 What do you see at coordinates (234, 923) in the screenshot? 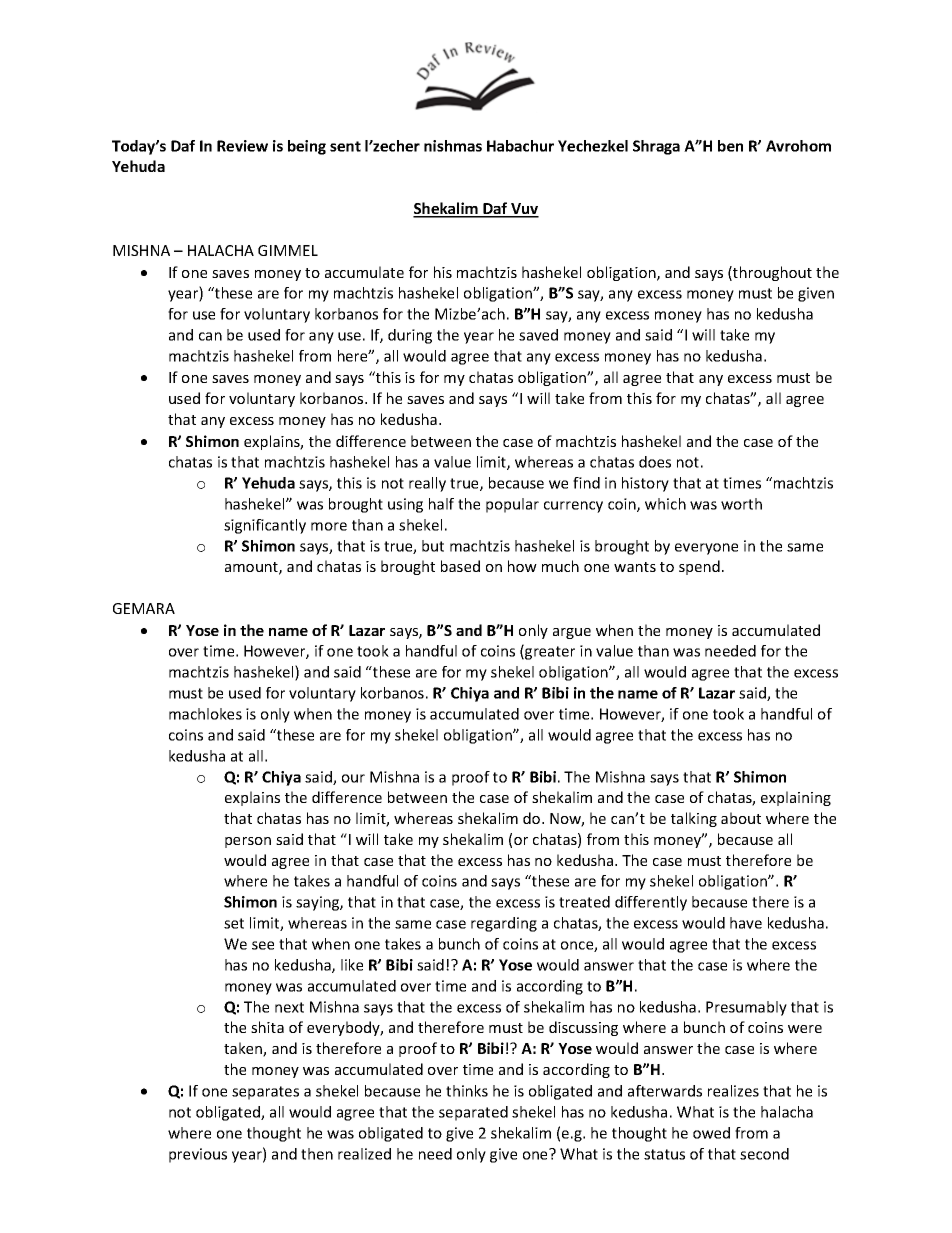
I see `set` at bounding box center [234, 923].
